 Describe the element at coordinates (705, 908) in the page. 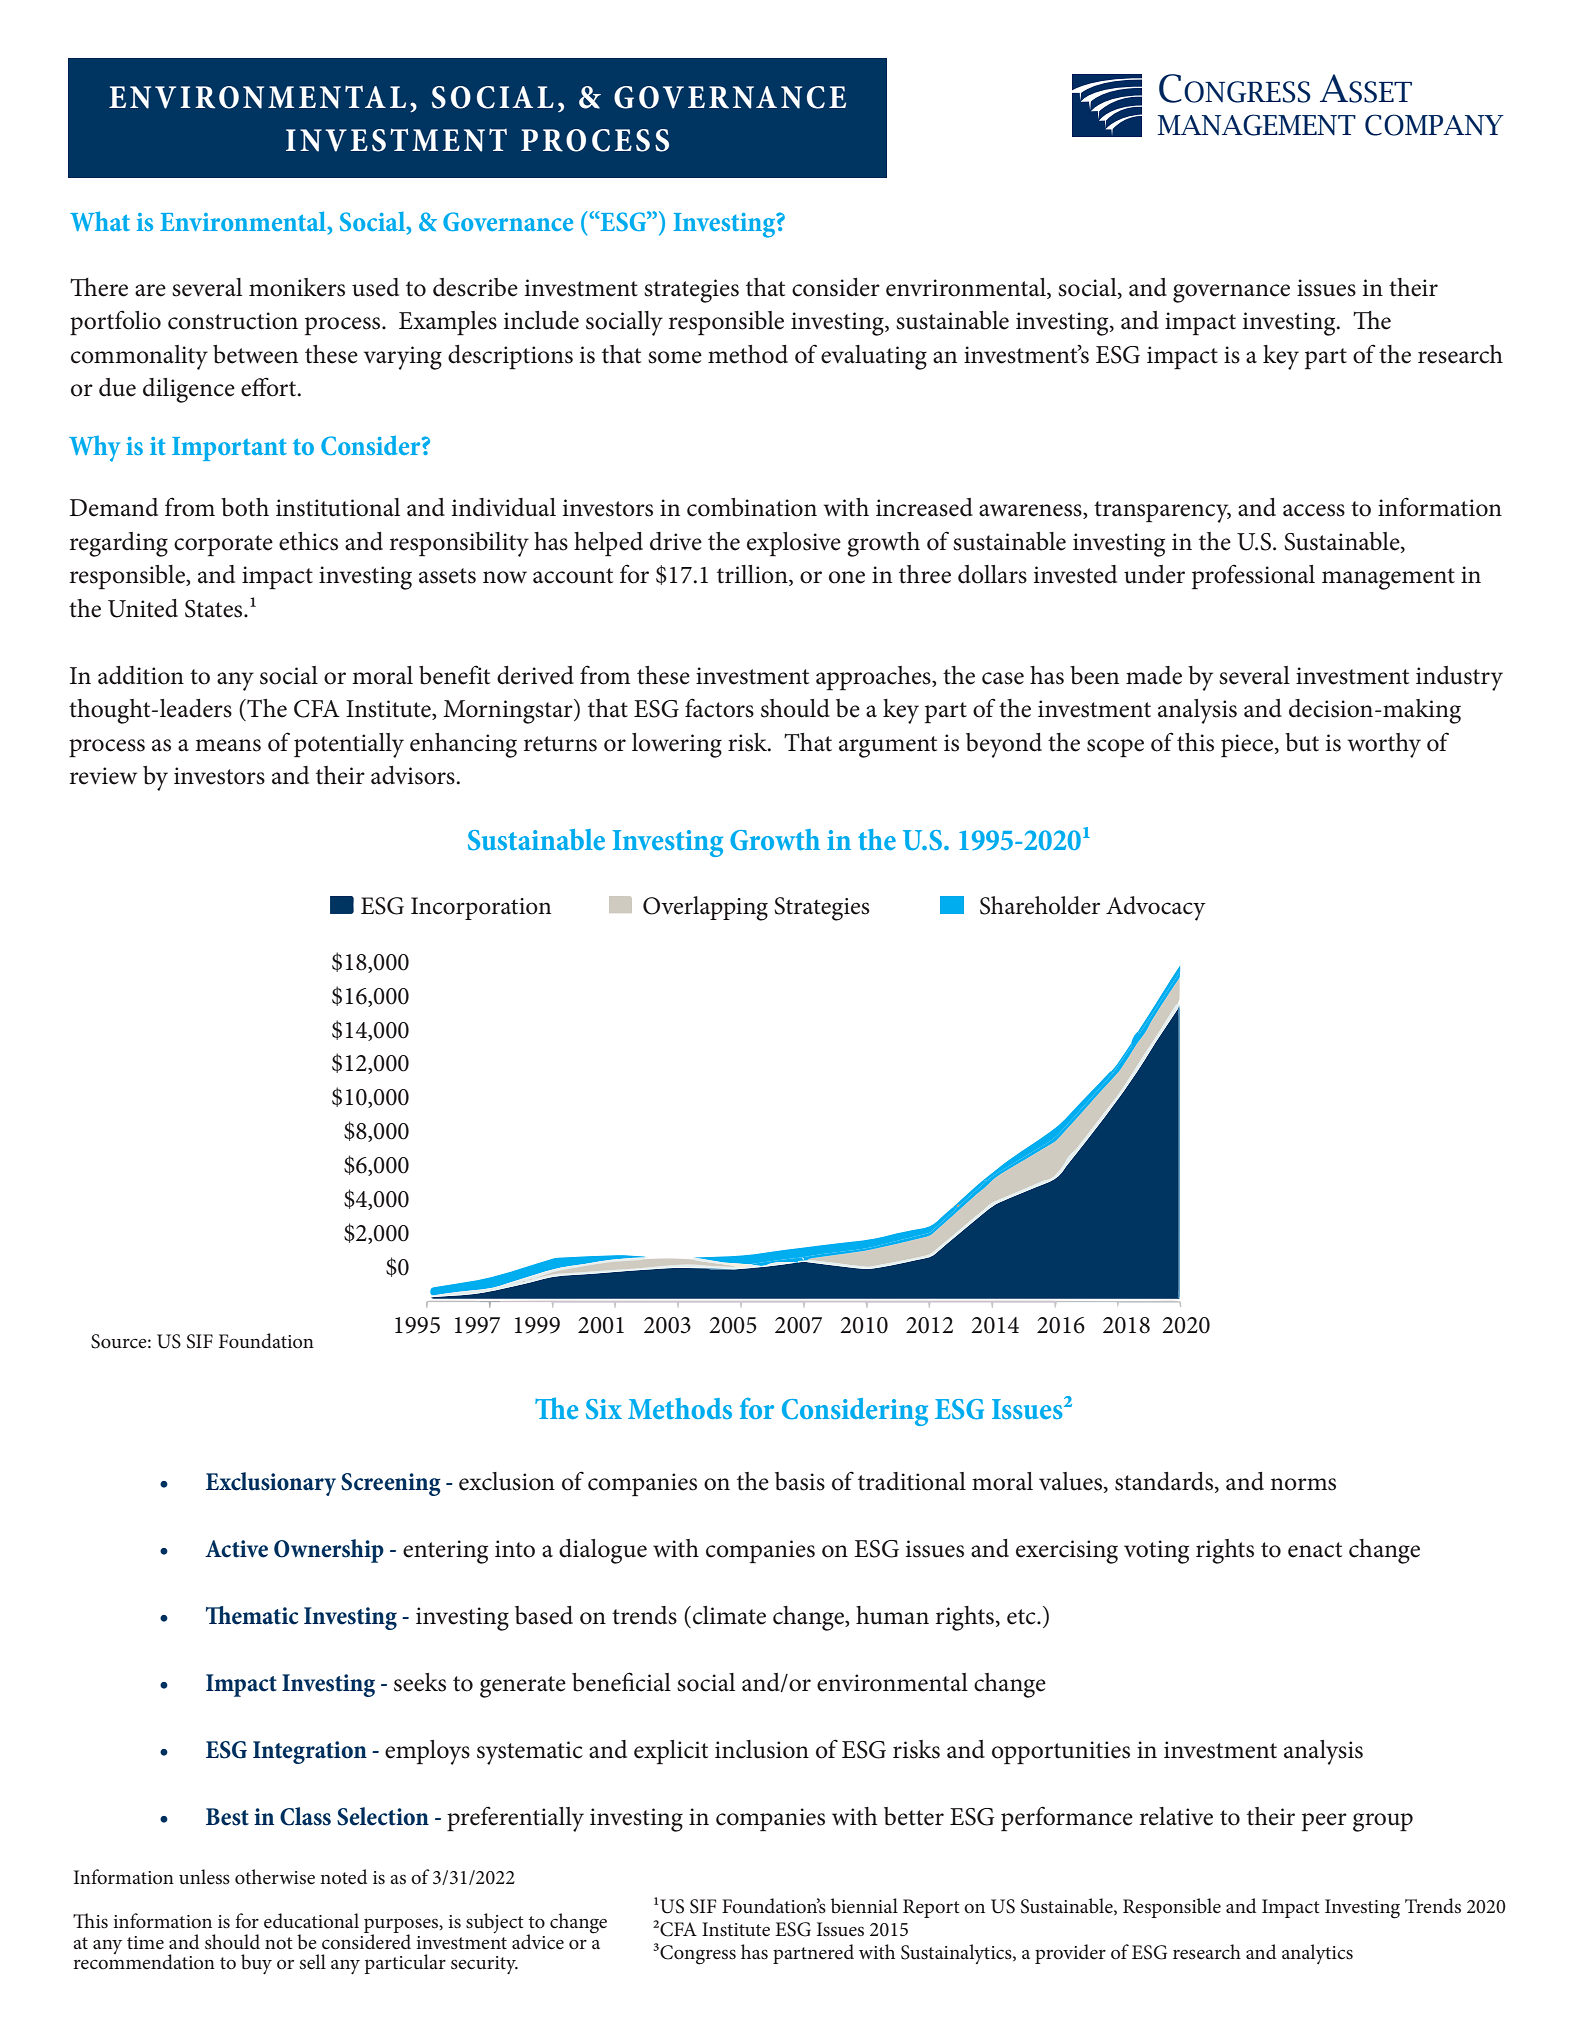

I see `Overlapping` at that location.
